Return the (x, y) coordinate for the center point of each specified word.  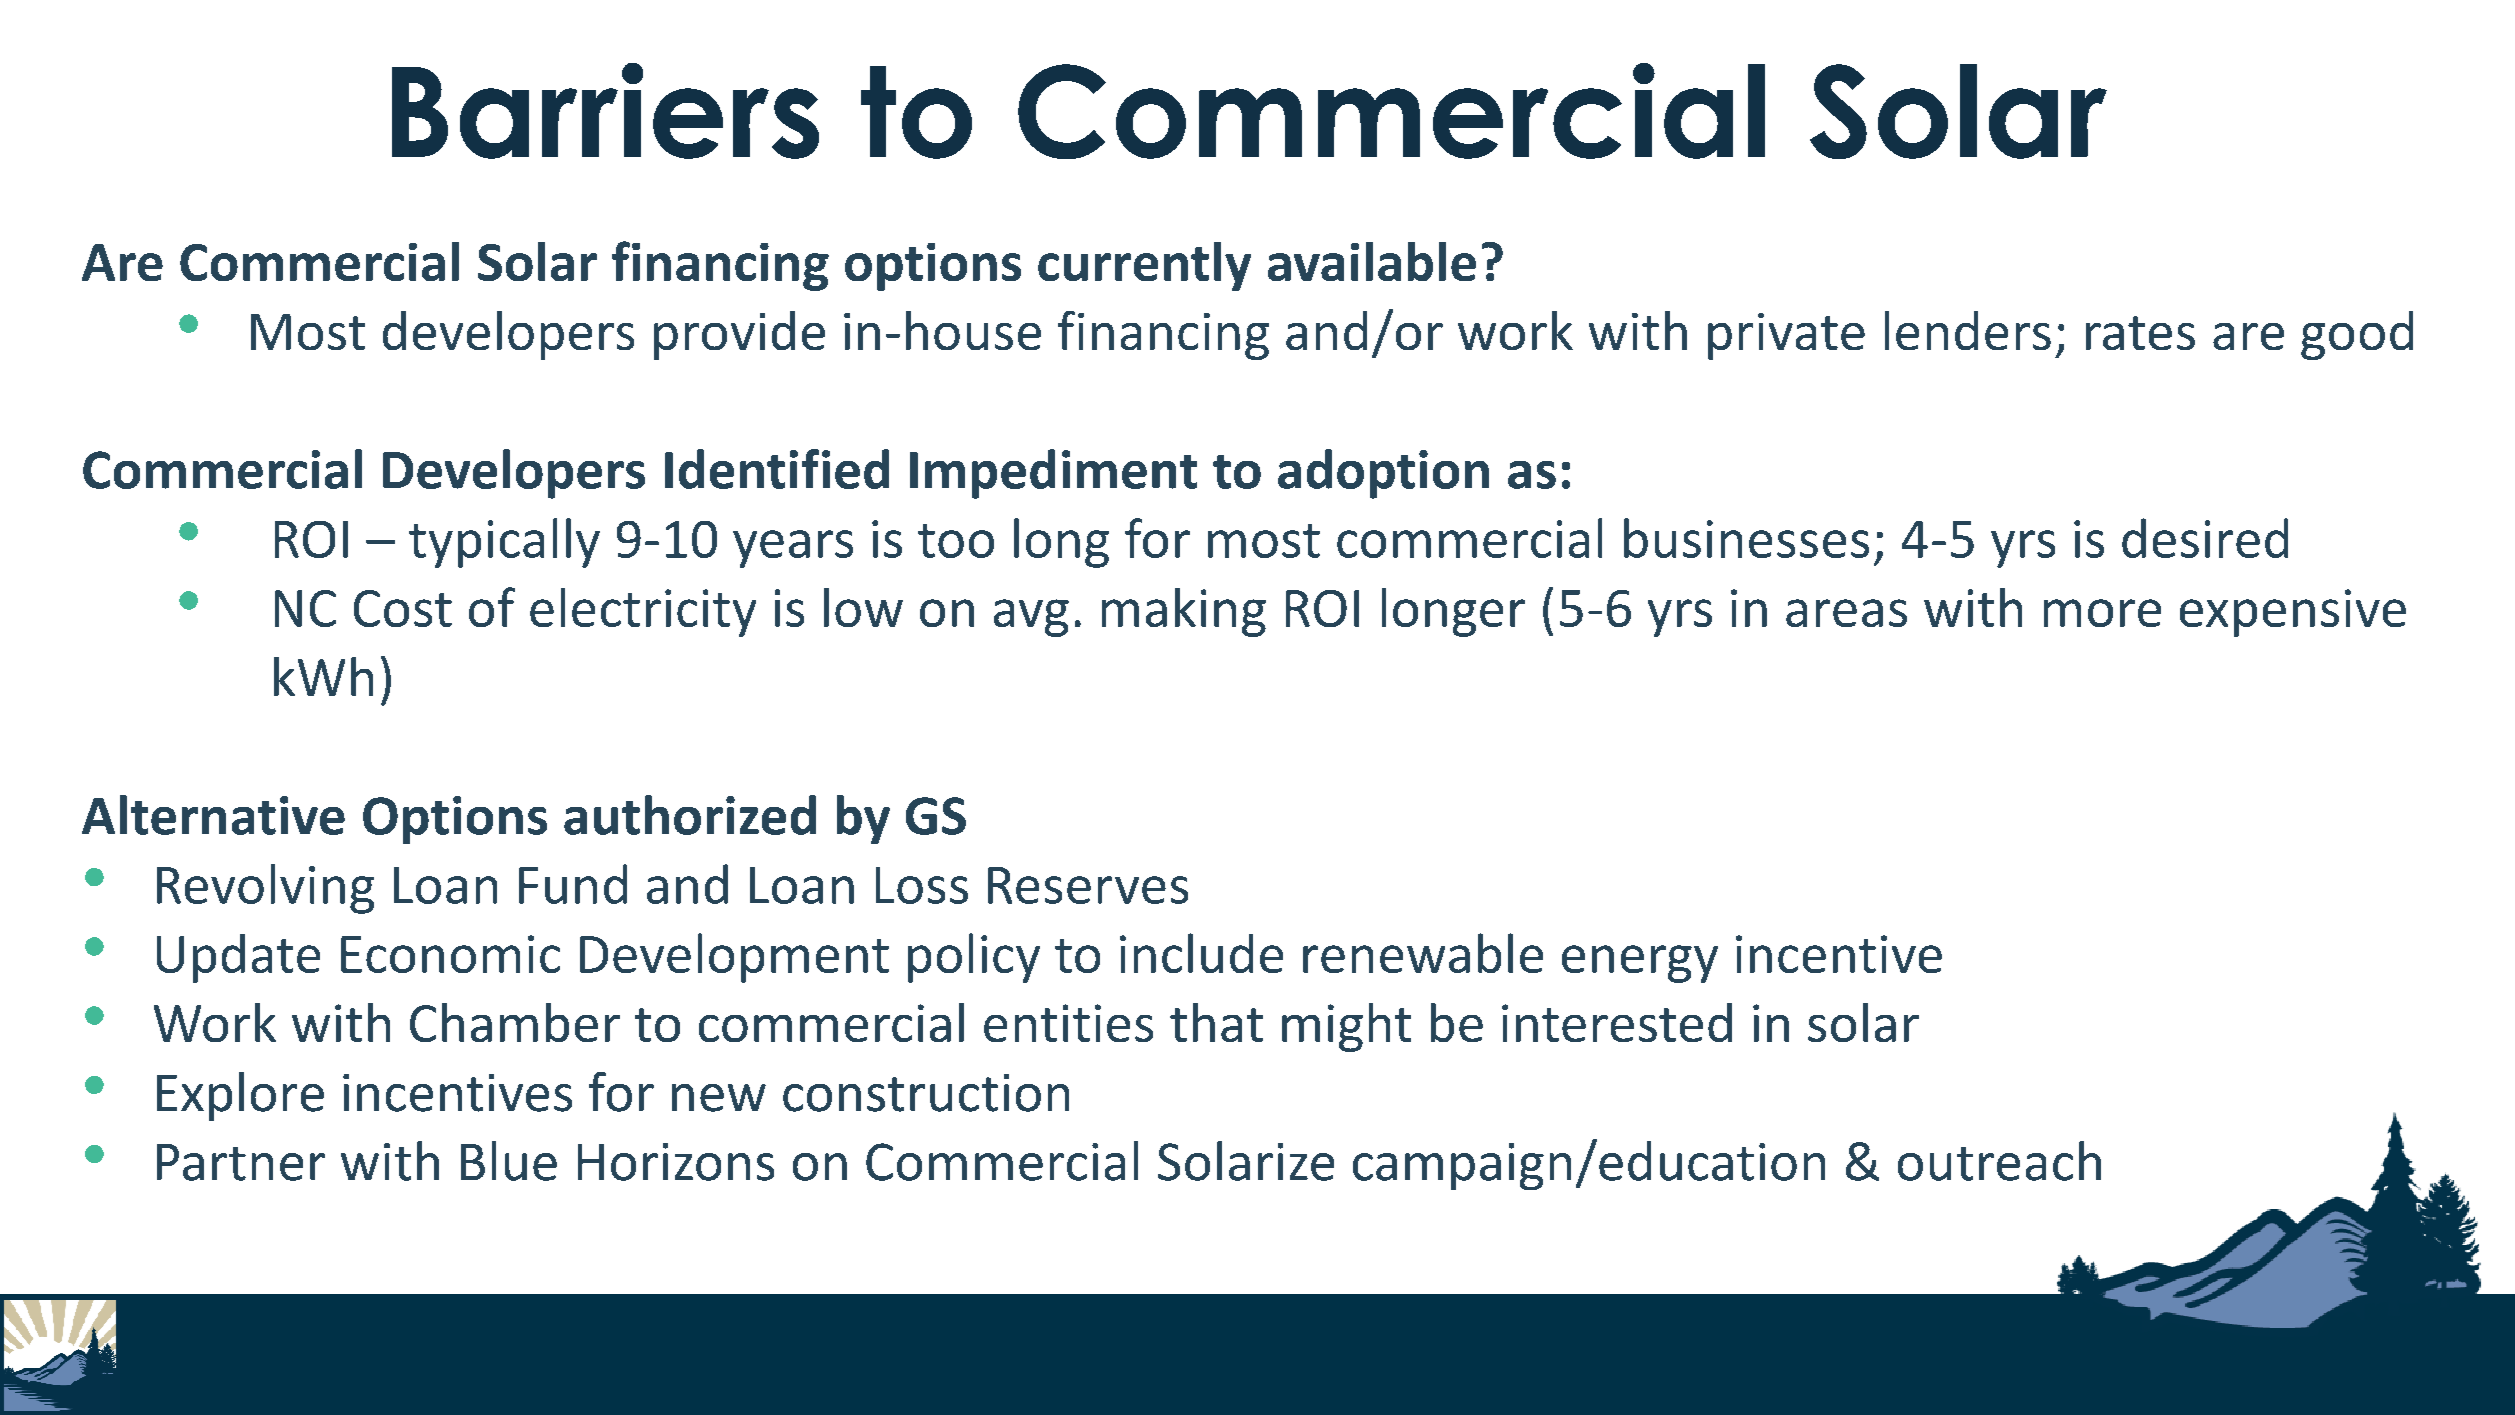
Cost (403, 608)
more (2102, 613)
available (1372, 261)
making (1184, 612)
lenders (1968, 330)
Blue (509, 1161)
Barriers (605, 111)
